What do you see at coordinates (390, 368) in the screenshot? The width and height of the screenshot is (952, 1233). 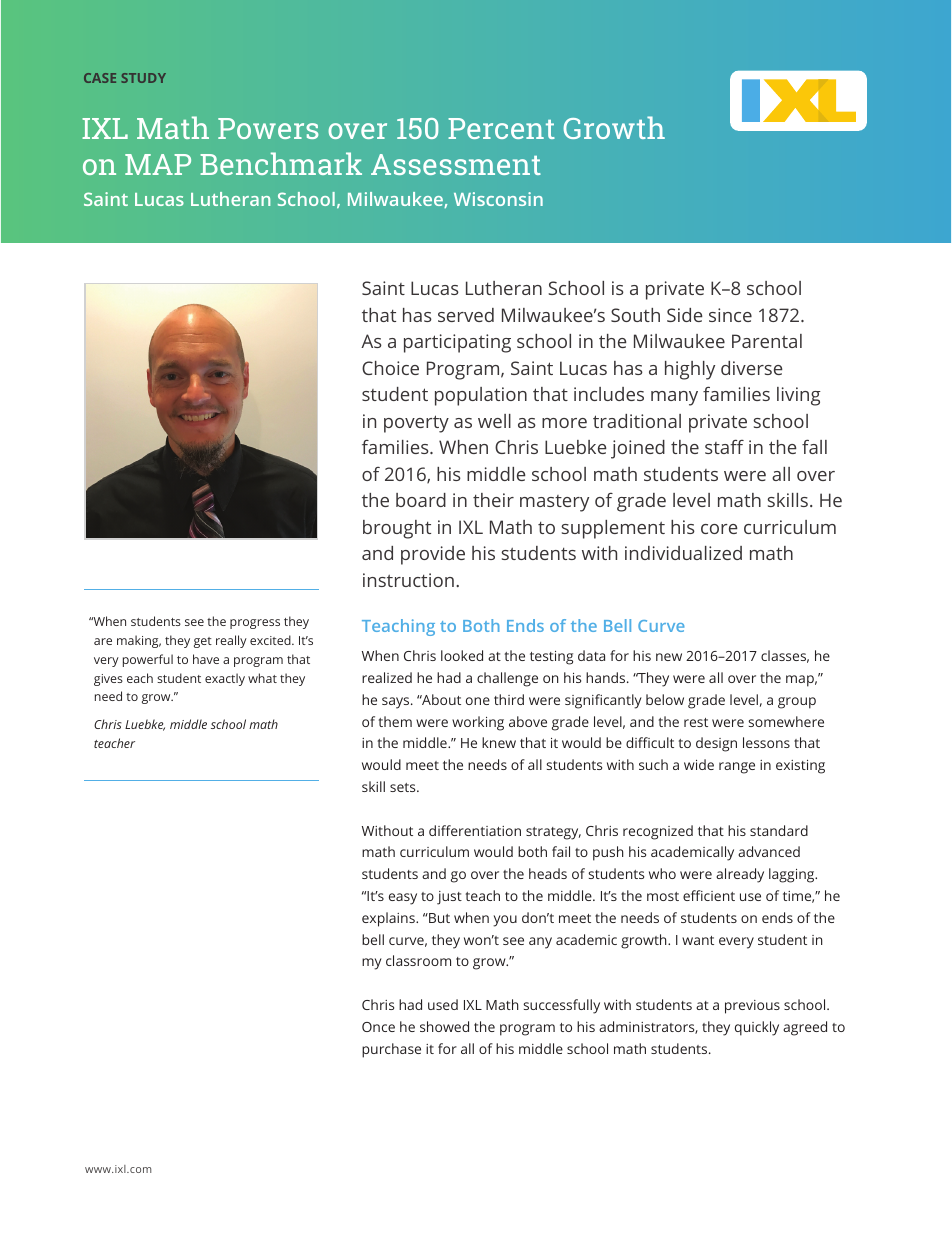 I see `Choice` at bounding box center [390, 368].
